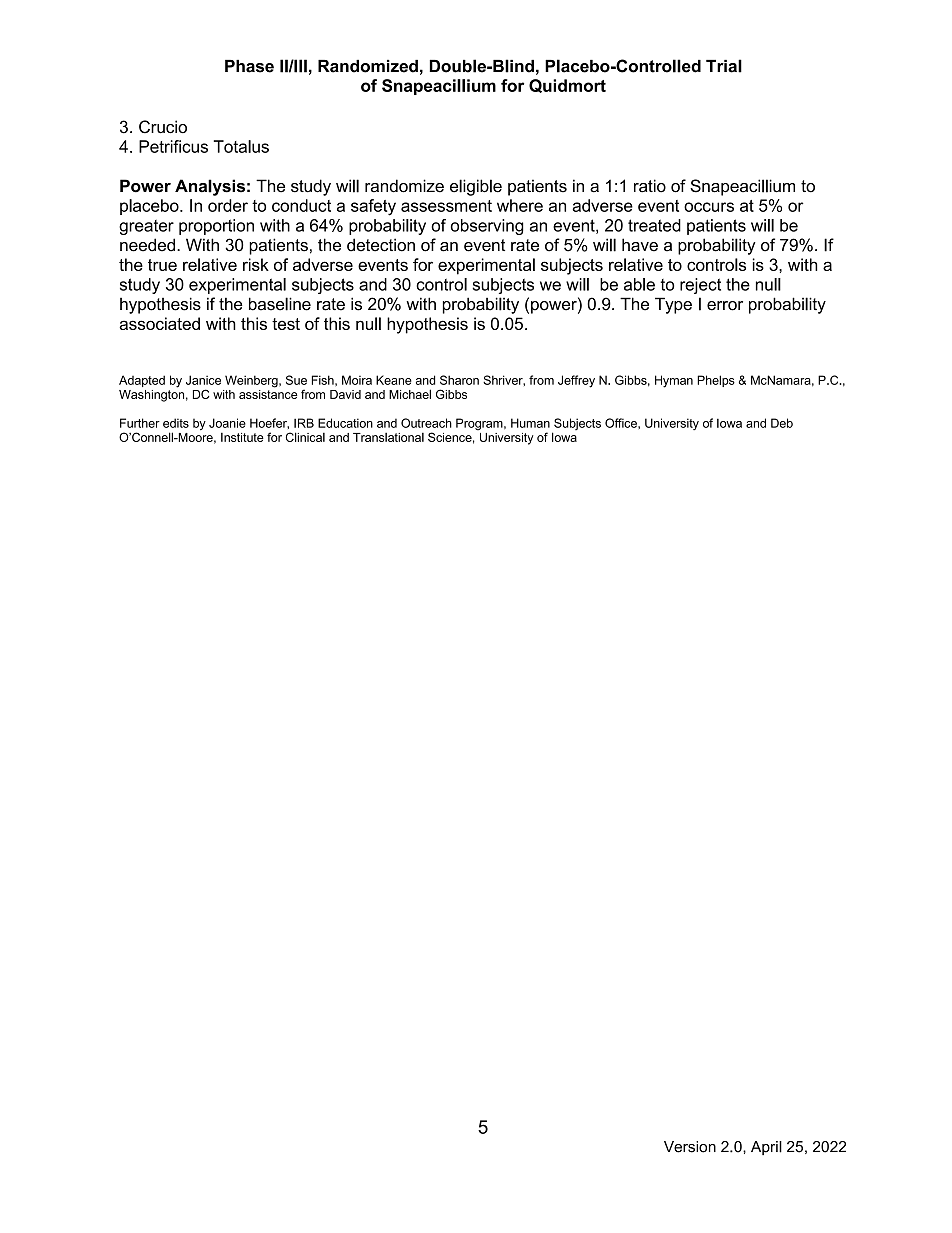  Describe the element at coordinates (690, 1147) in the screenshot. I see `Version` at that location.
